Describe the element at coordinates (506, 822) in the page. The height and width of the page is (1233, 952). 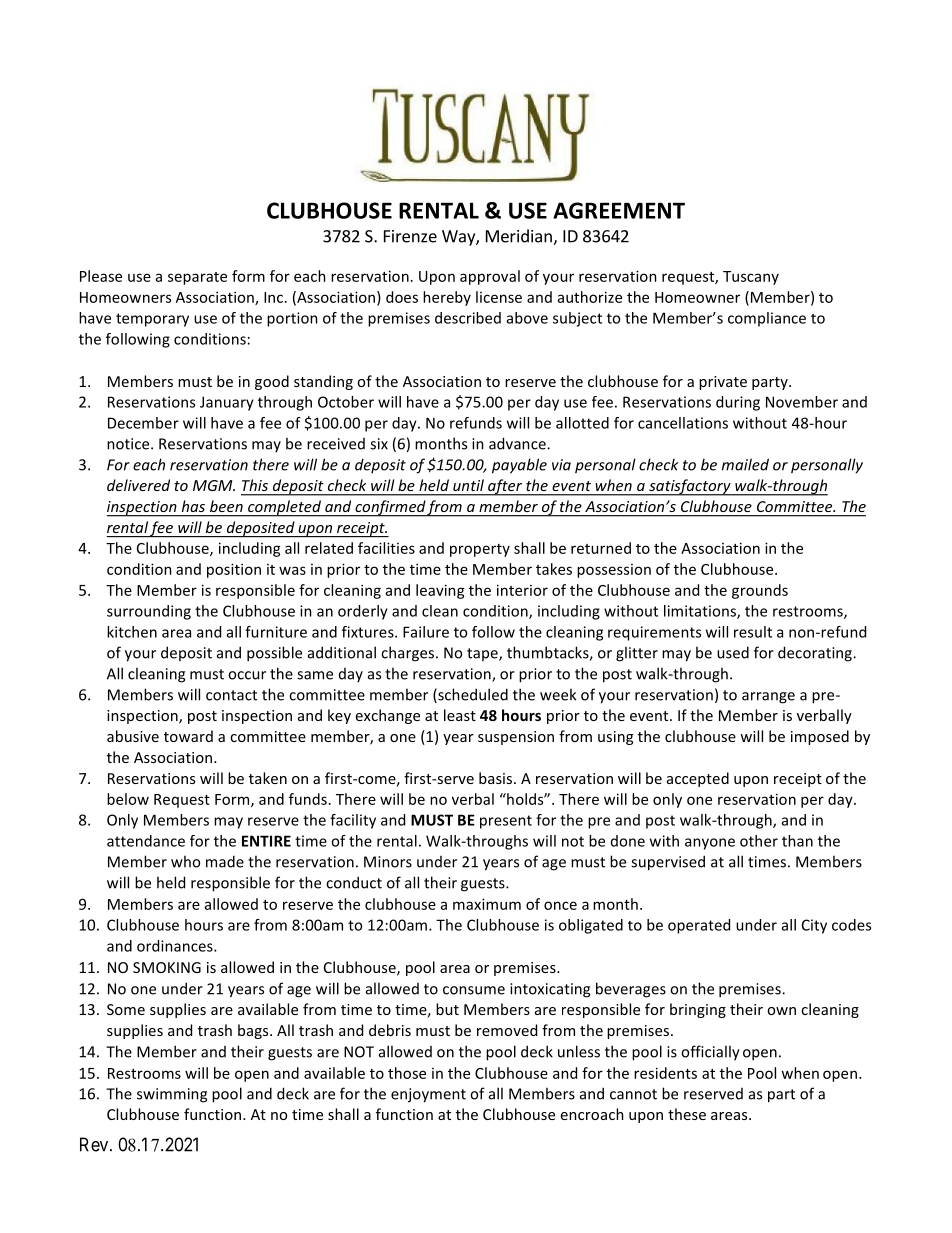
I see `present` at that location.
